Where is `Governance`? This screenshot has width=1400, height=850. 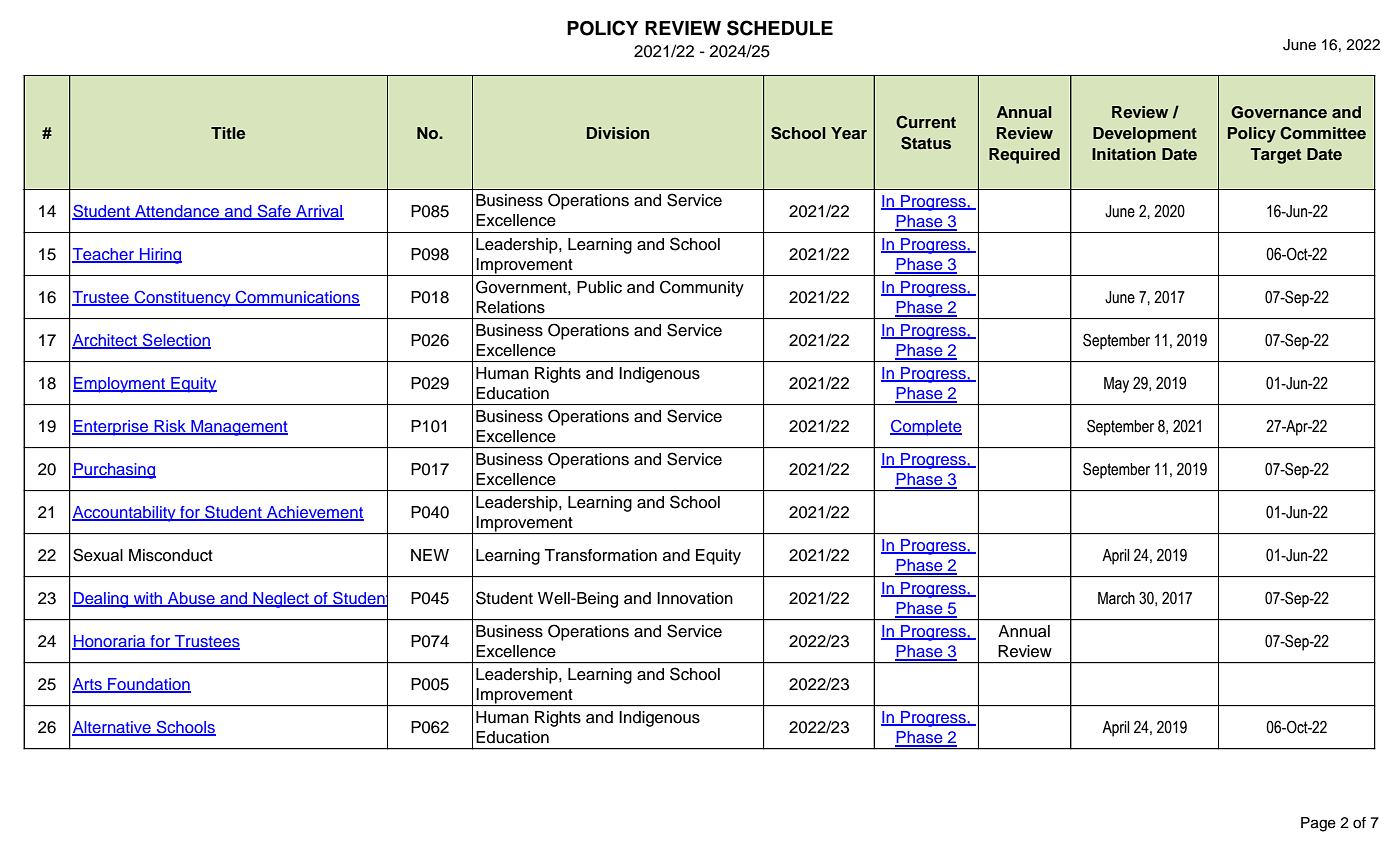
Governance is located at coordinates (1279, 112).
